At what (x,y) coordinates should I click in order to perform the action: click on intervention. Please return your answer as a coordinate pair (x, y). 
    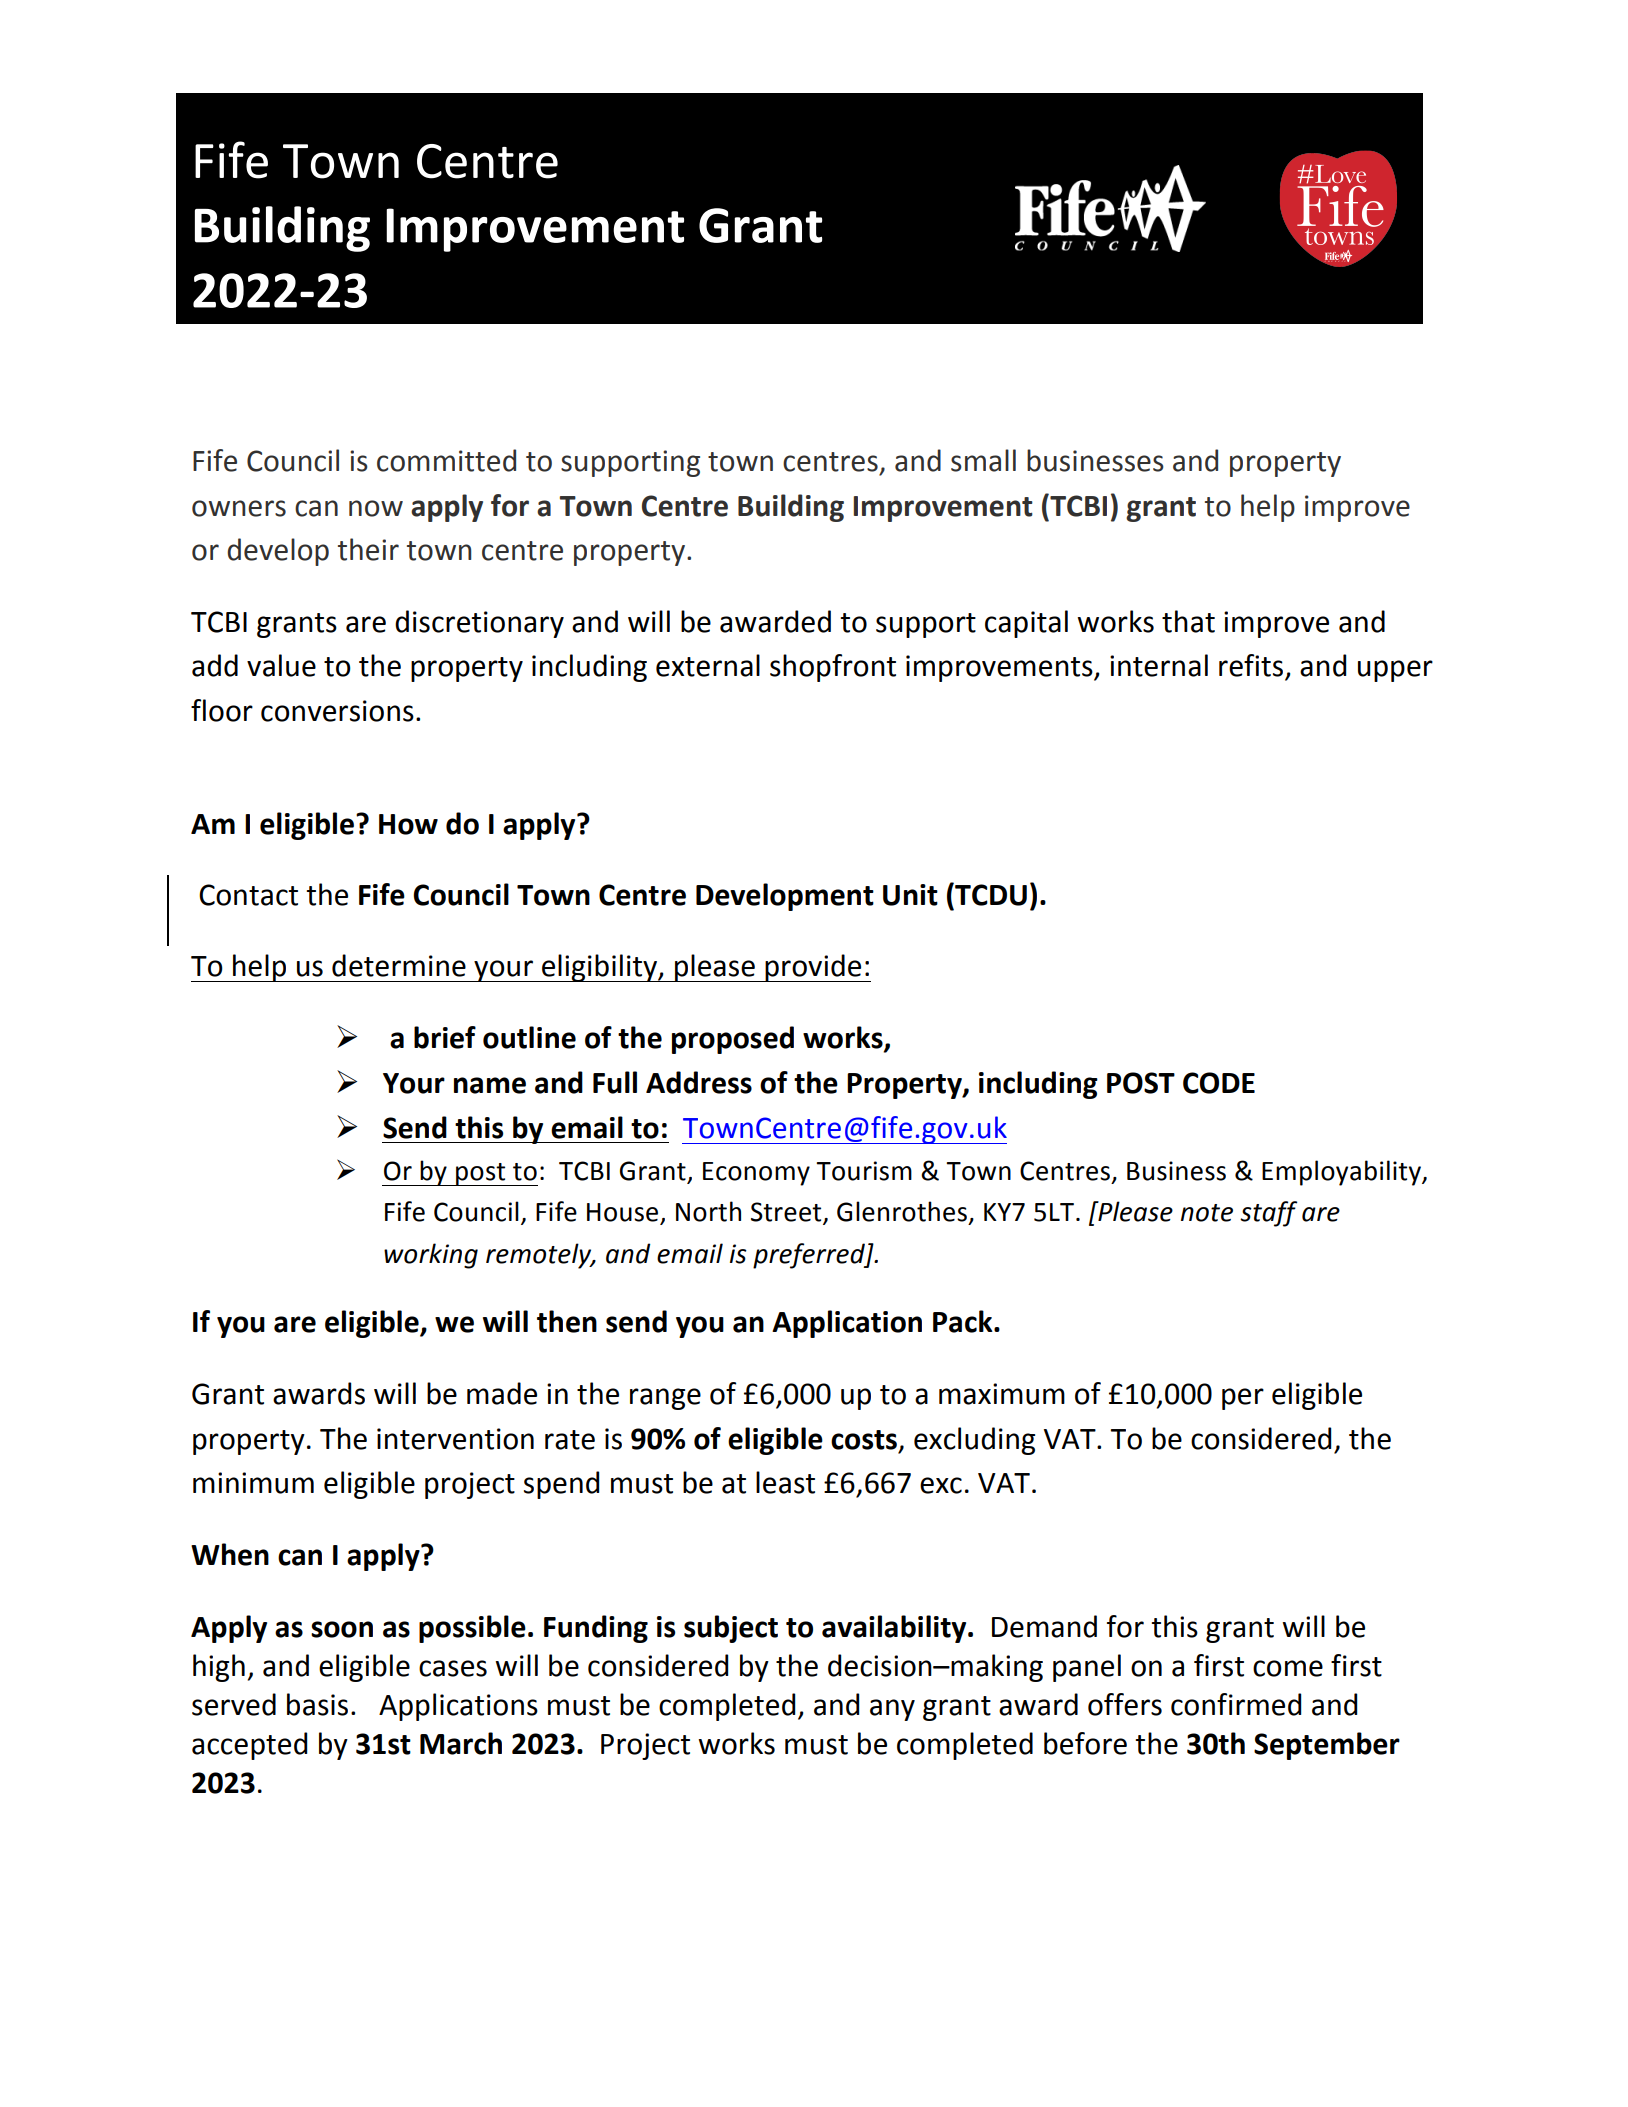
    Looking at the image, I should click on (455, 1439).
